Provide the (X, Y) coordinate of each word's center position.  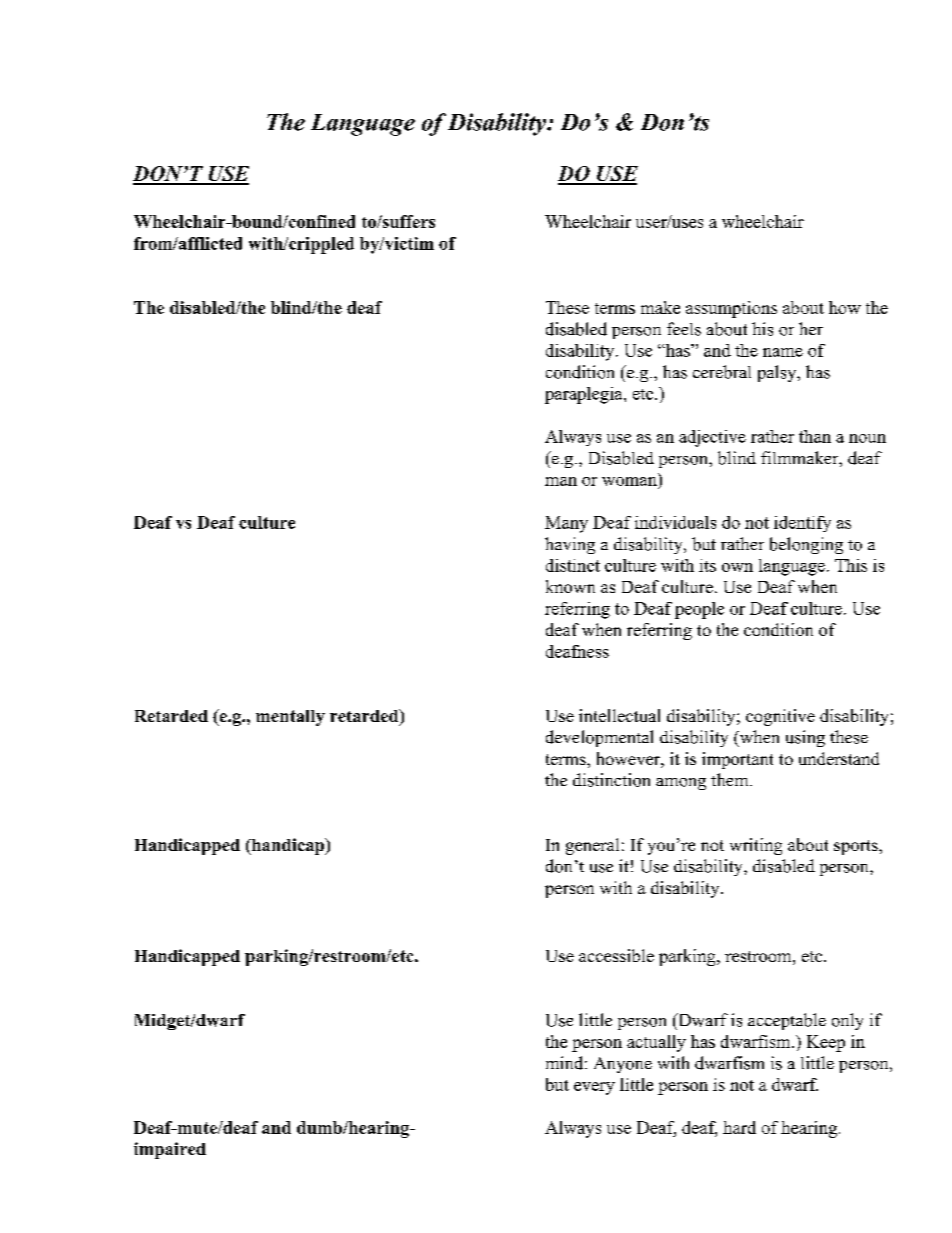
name (783, 352)
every (594, 1088)
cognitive (780, 717)
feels (684, 329)
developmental (599, 738)
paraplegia (585, 395)
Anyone (623, 1065)
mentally (290, 718)
